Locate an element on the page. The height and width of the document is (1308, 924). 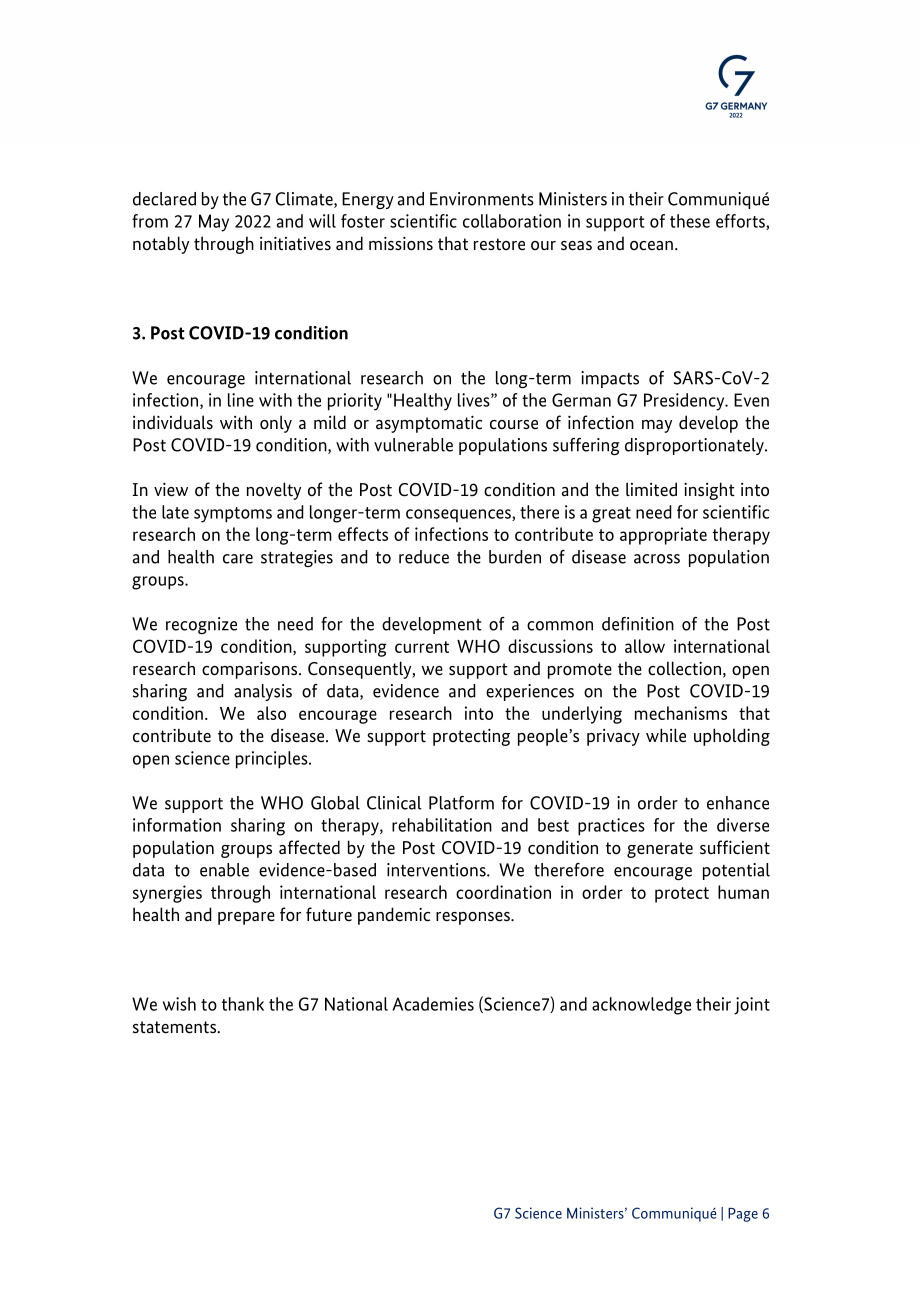
acknowledge is located at coordinates (641, 1006).
